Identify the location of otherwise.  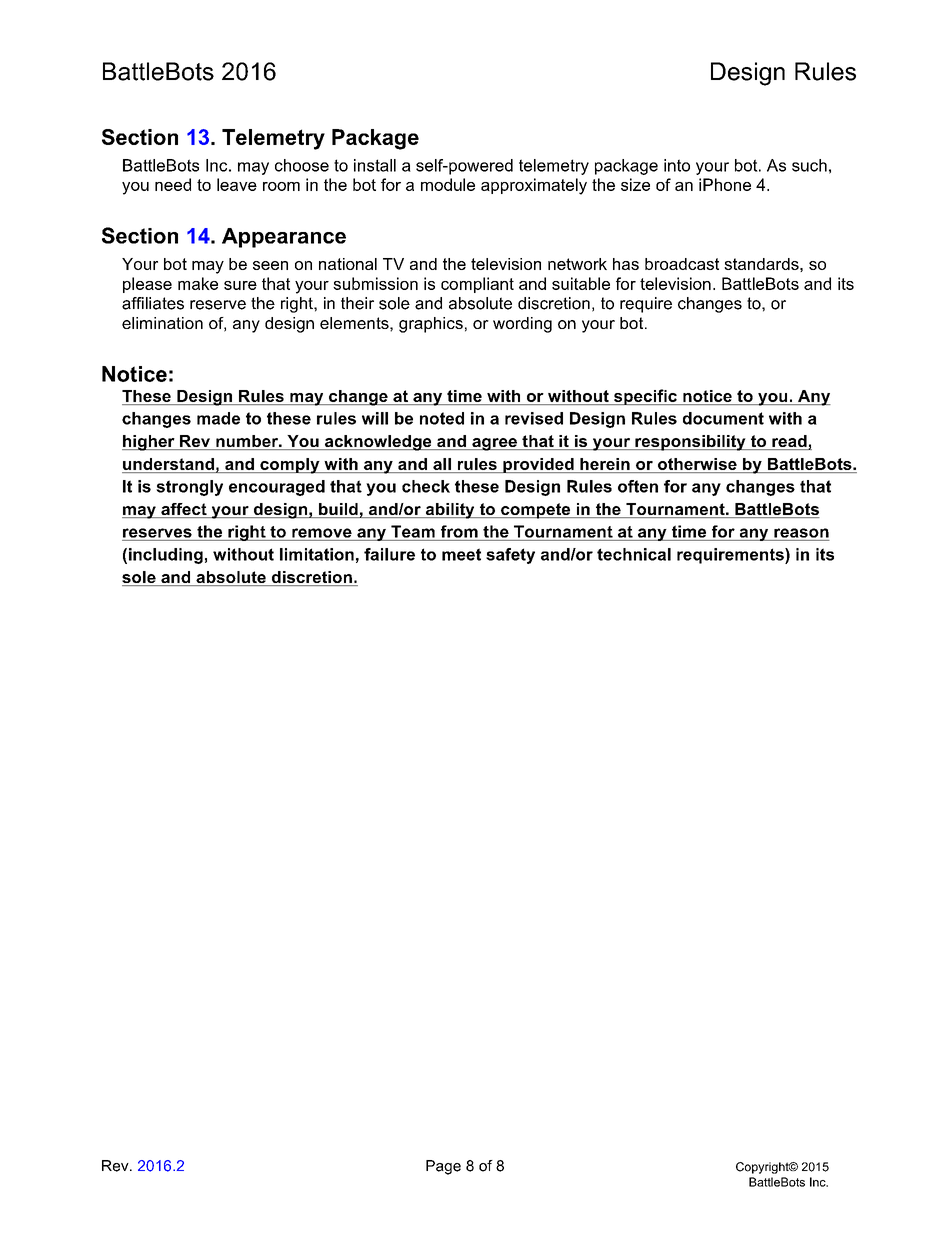
(697, 464).
